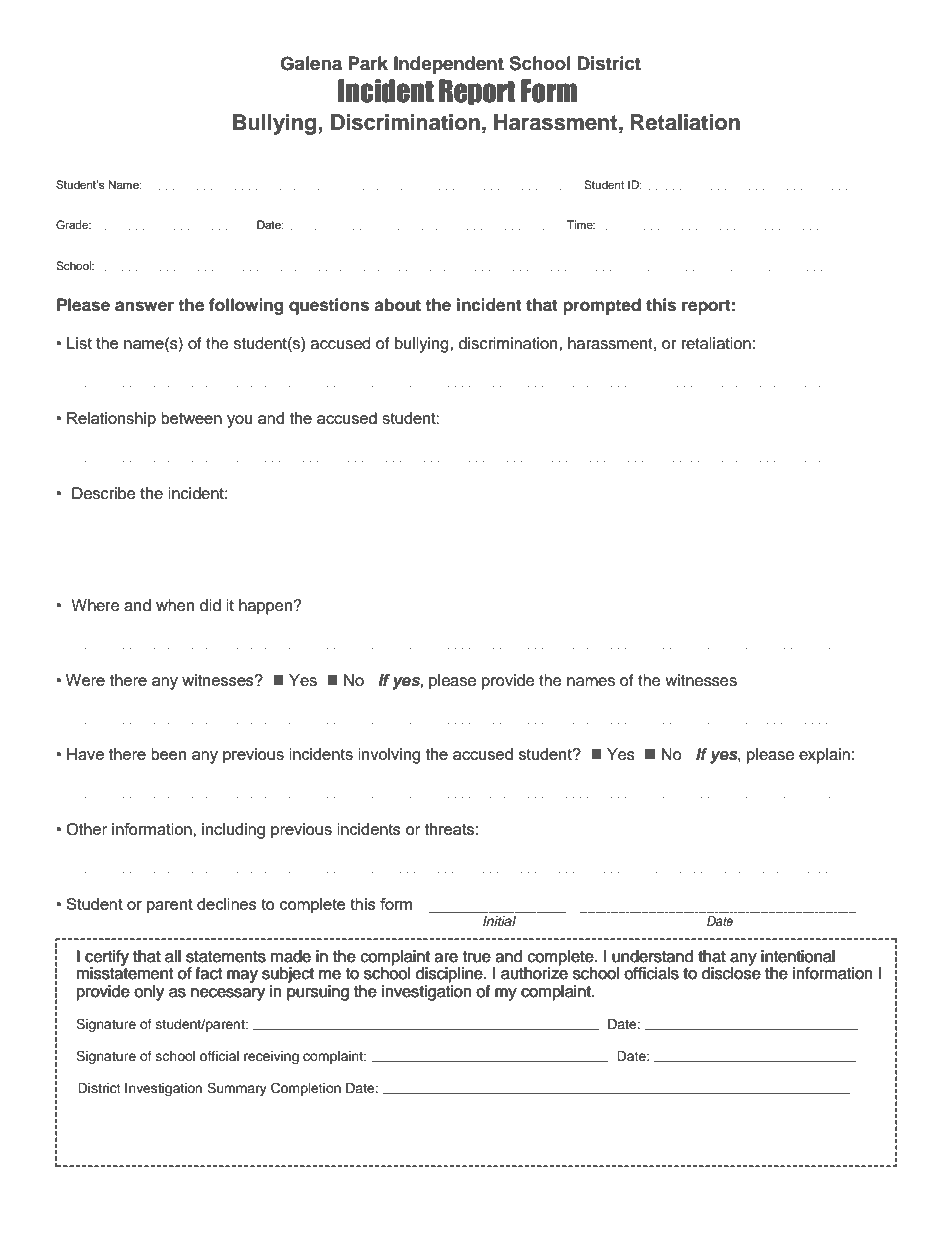 The height and width of the image is (1233, 952). I want to click on Galena, so click(311, 63).
